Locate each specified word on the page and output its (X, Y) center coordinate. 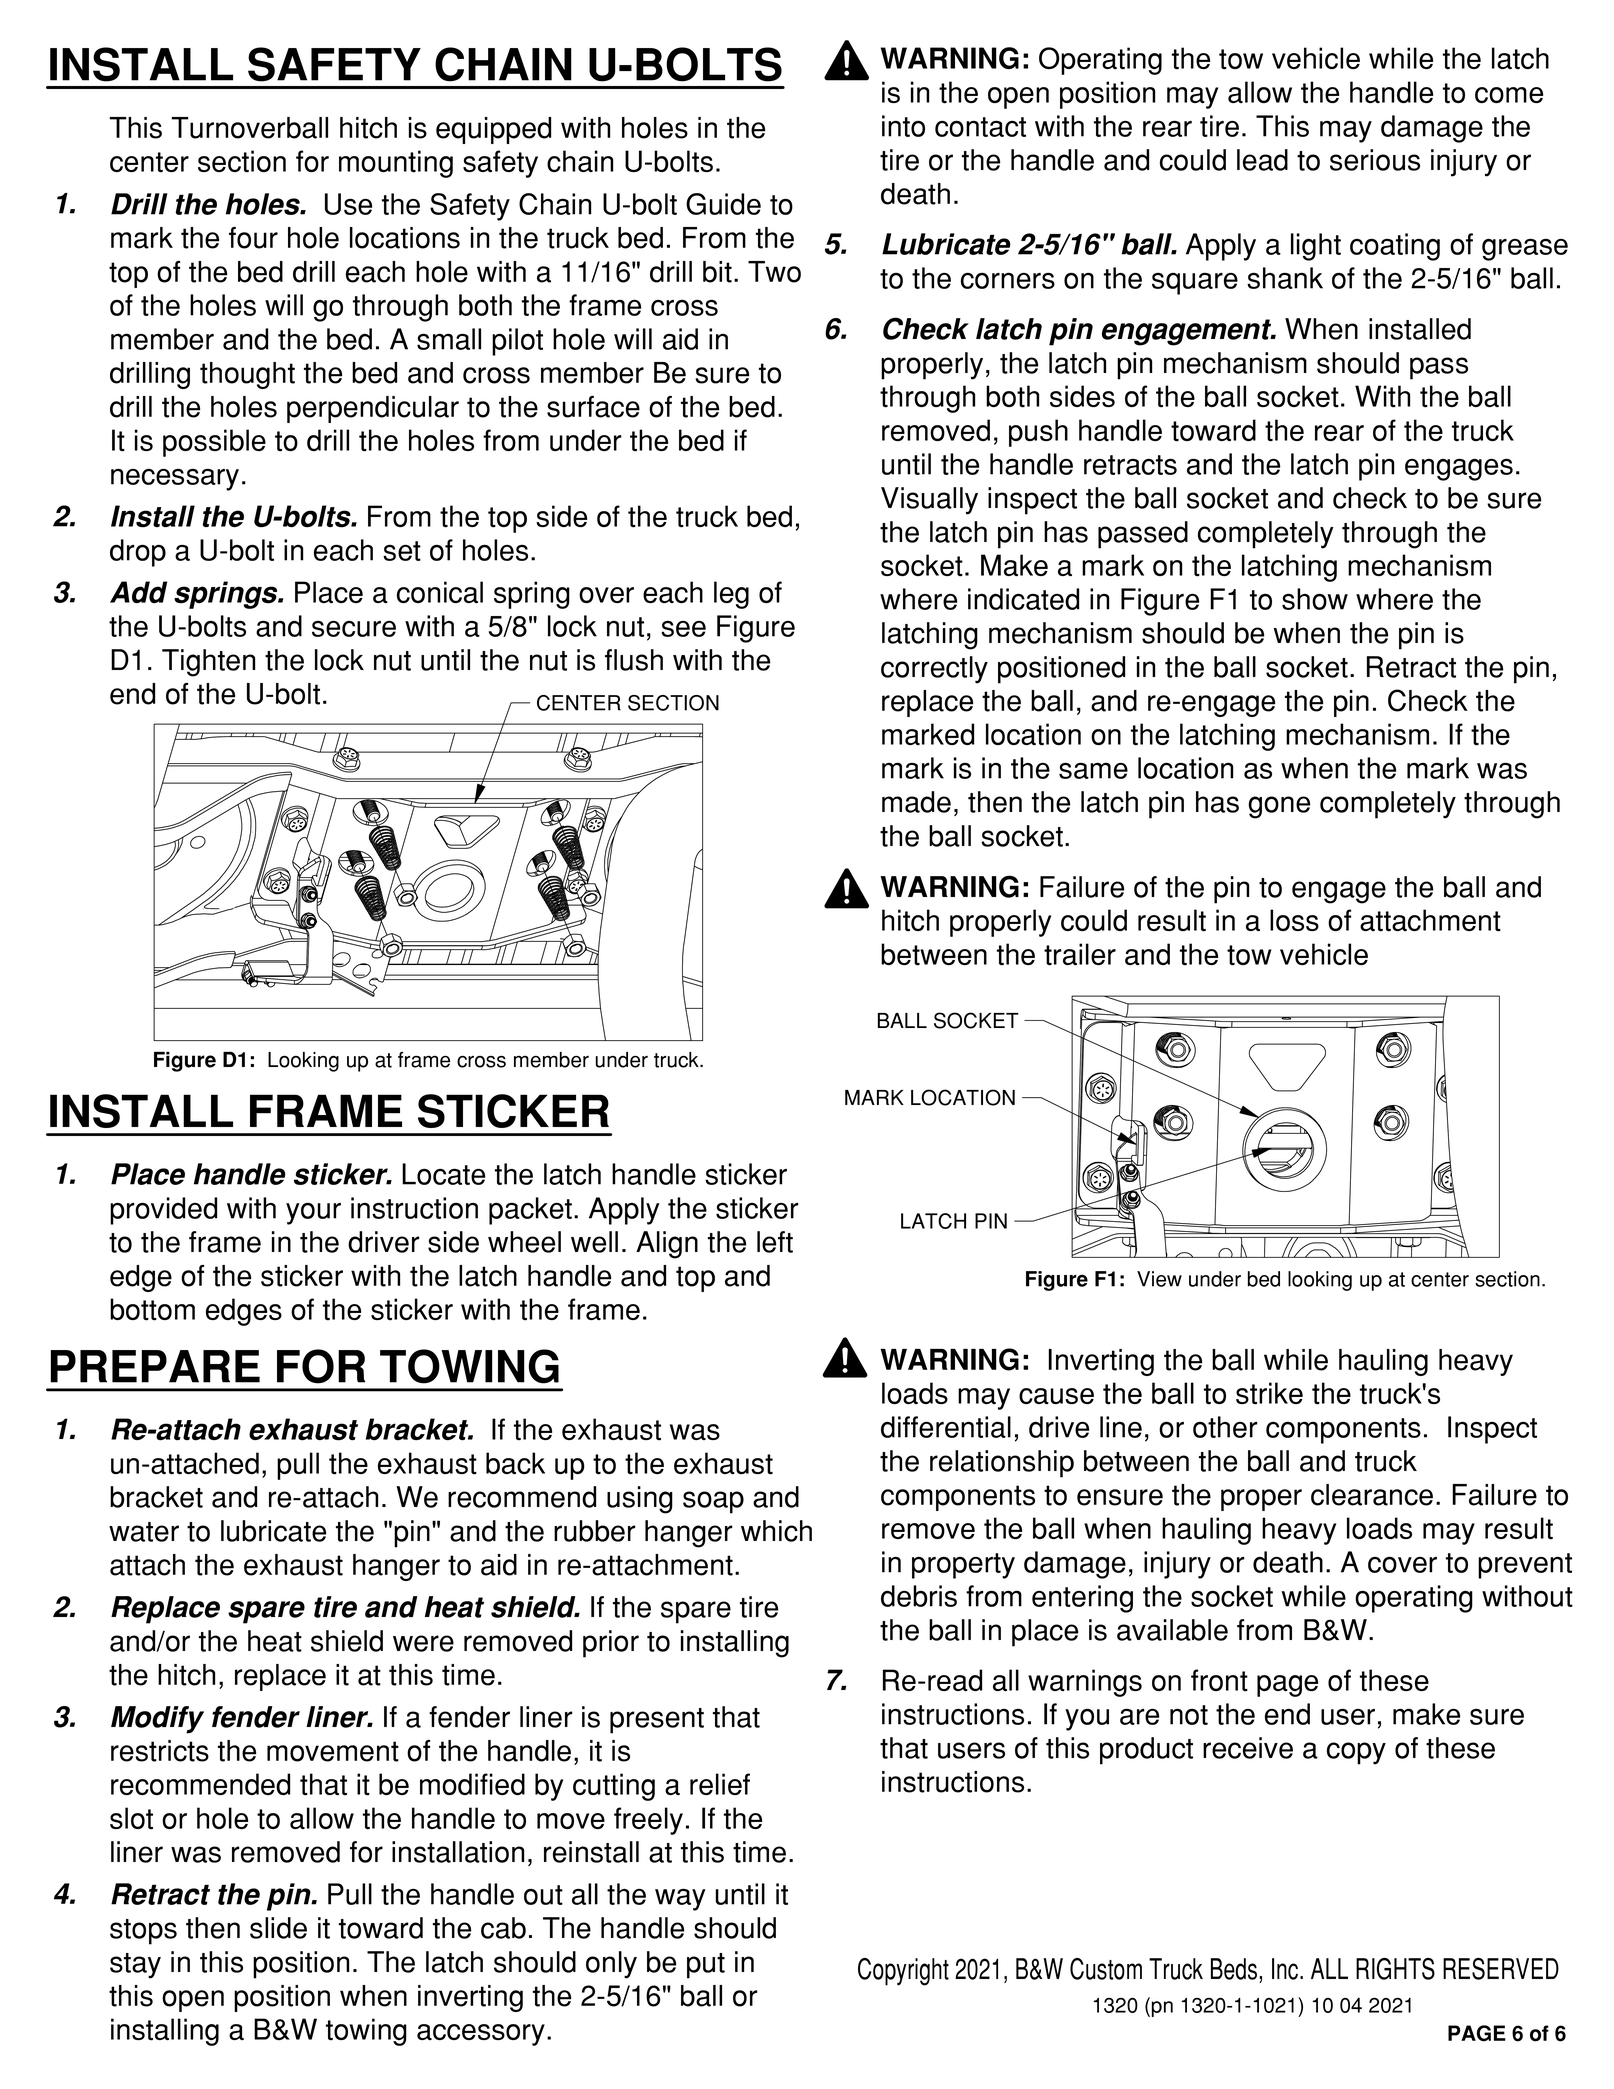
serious (1375, 160)
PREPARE (155, 1366)
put (706, 1966)
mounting (396, 164)
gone (1279, 807)
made (916, 802)
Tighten (208, 663)
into (903, 126)
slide (278, 1928)
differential (946, 1427)
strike (1269, 1393)
